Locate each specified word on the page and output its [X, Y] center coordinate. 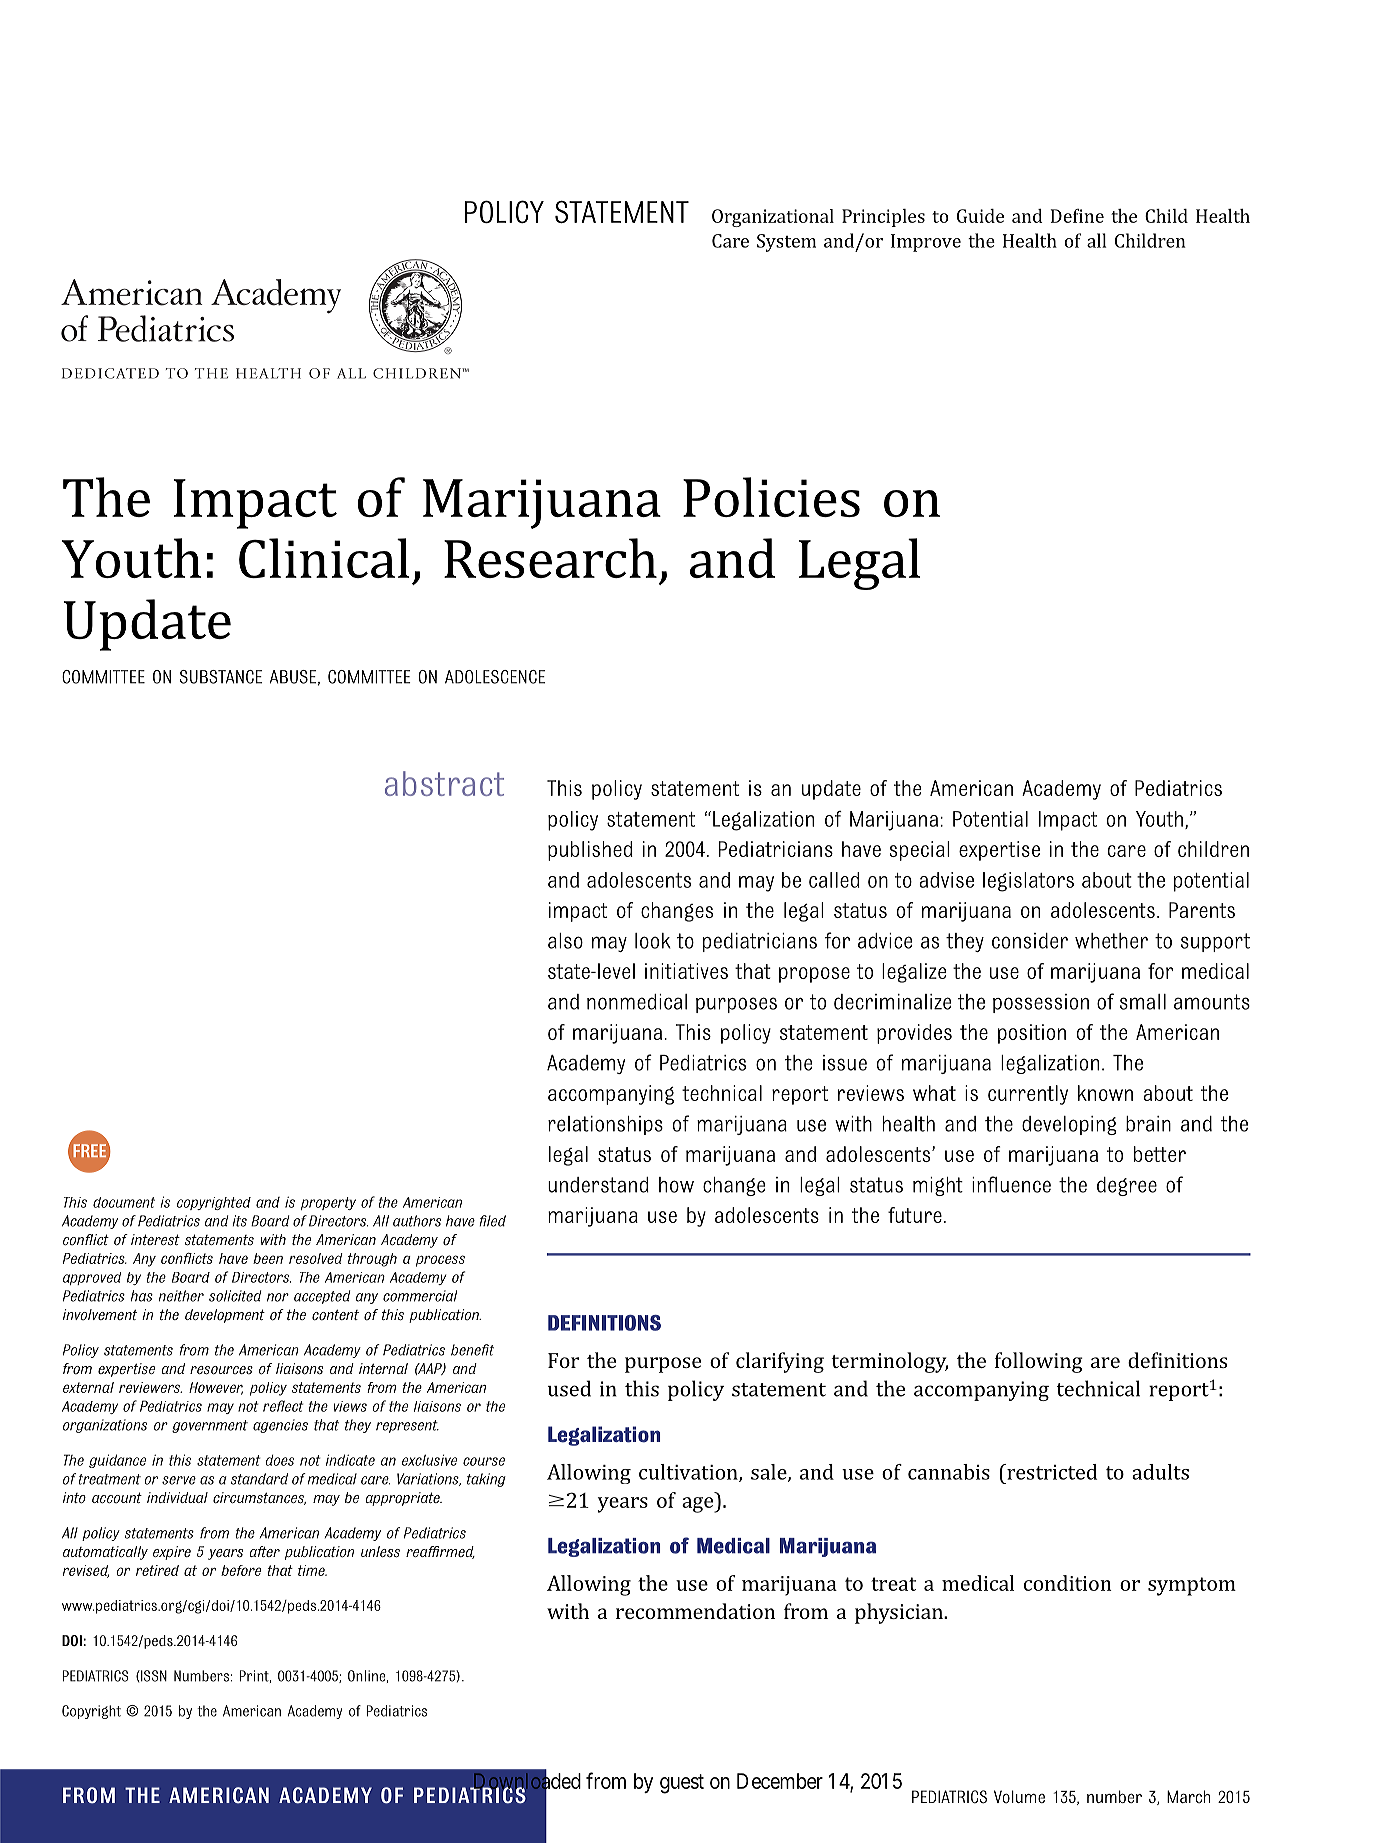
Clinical [324, 558]
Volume [1019, 1797]
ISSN [153, 1676]
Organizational [773, 218]
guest [682, 1784]
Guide [980, 216]
